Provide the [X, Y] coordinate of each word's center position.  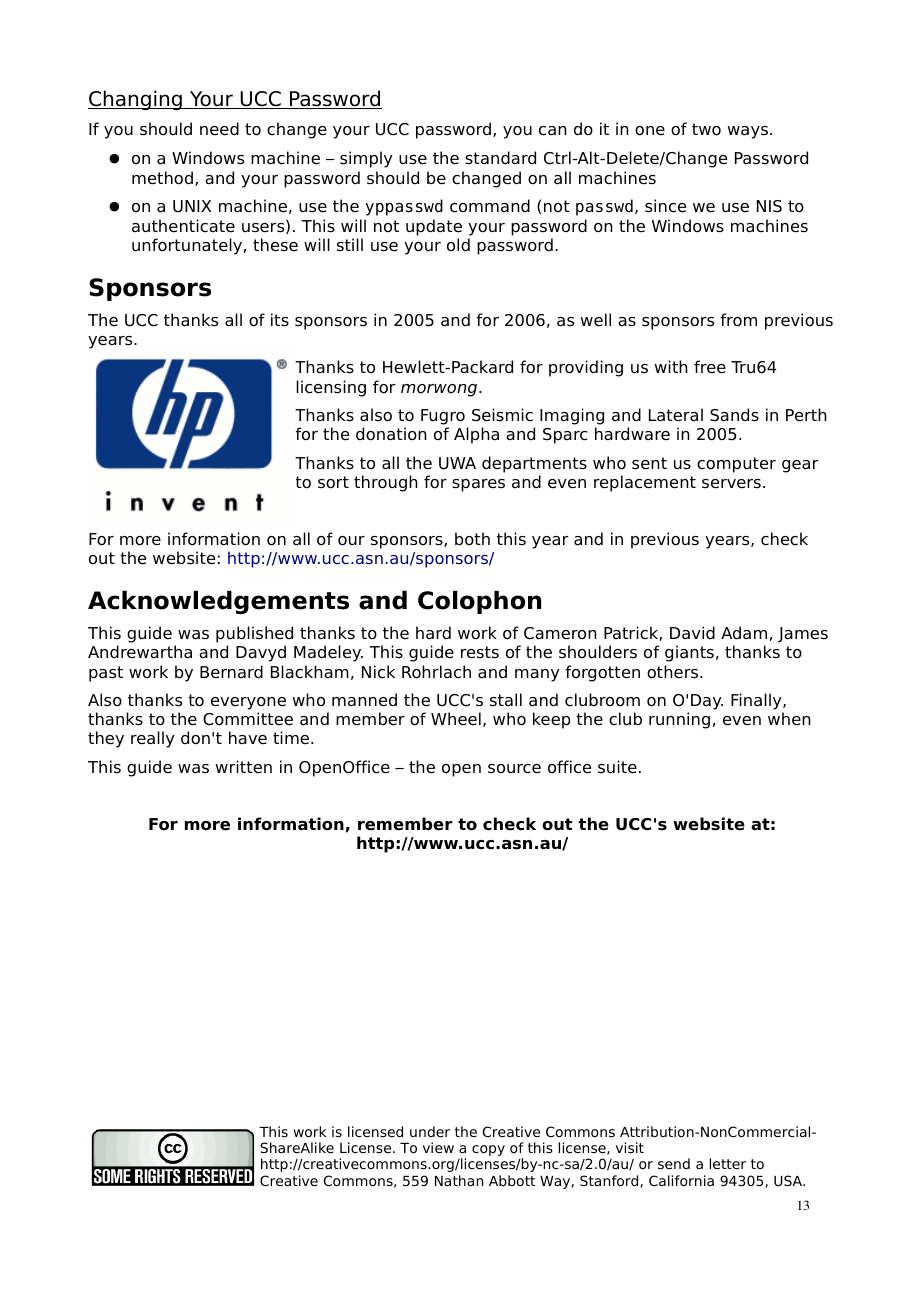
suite [617, 767]
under [430, 1131]
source [514, 769]
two [706, 129]
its [280, 320]
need [219, 129]
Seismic [502, 415]
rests [480, 652]
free [710, 367]
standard [500, 158]
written [244, 767]
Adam [744, 633]
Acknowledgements [218, 602]
